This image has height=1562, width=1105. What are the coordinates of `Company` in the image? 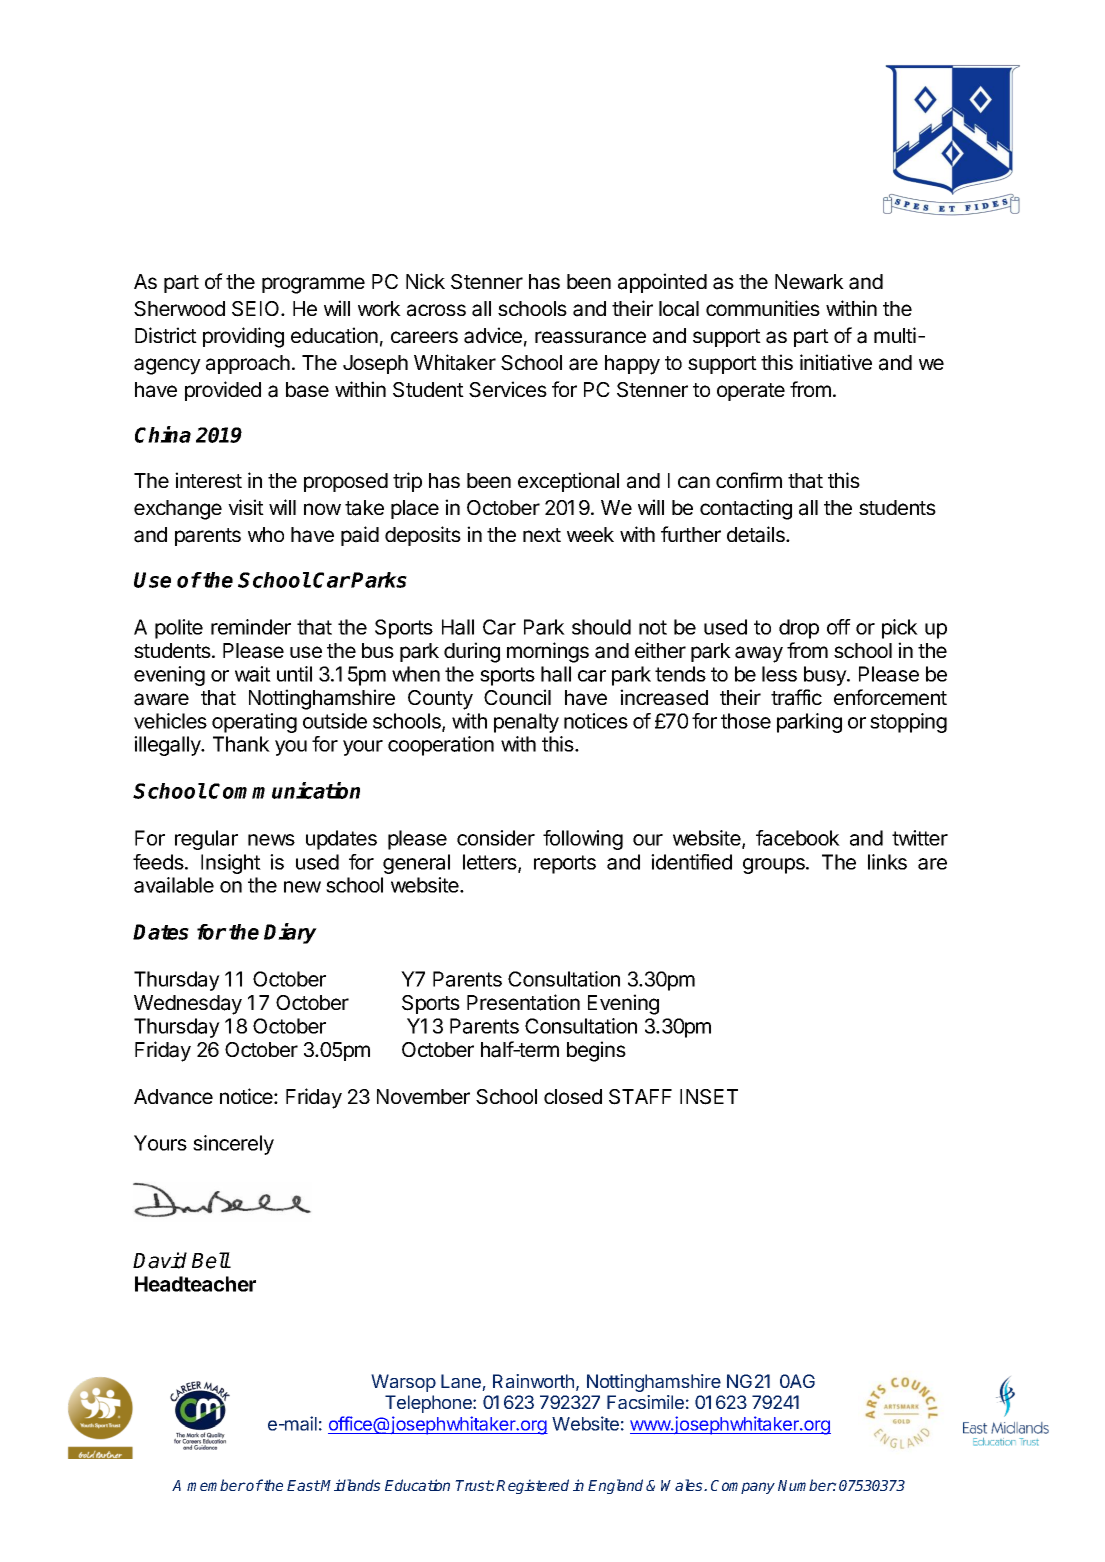 It's located at (743, 1487).
